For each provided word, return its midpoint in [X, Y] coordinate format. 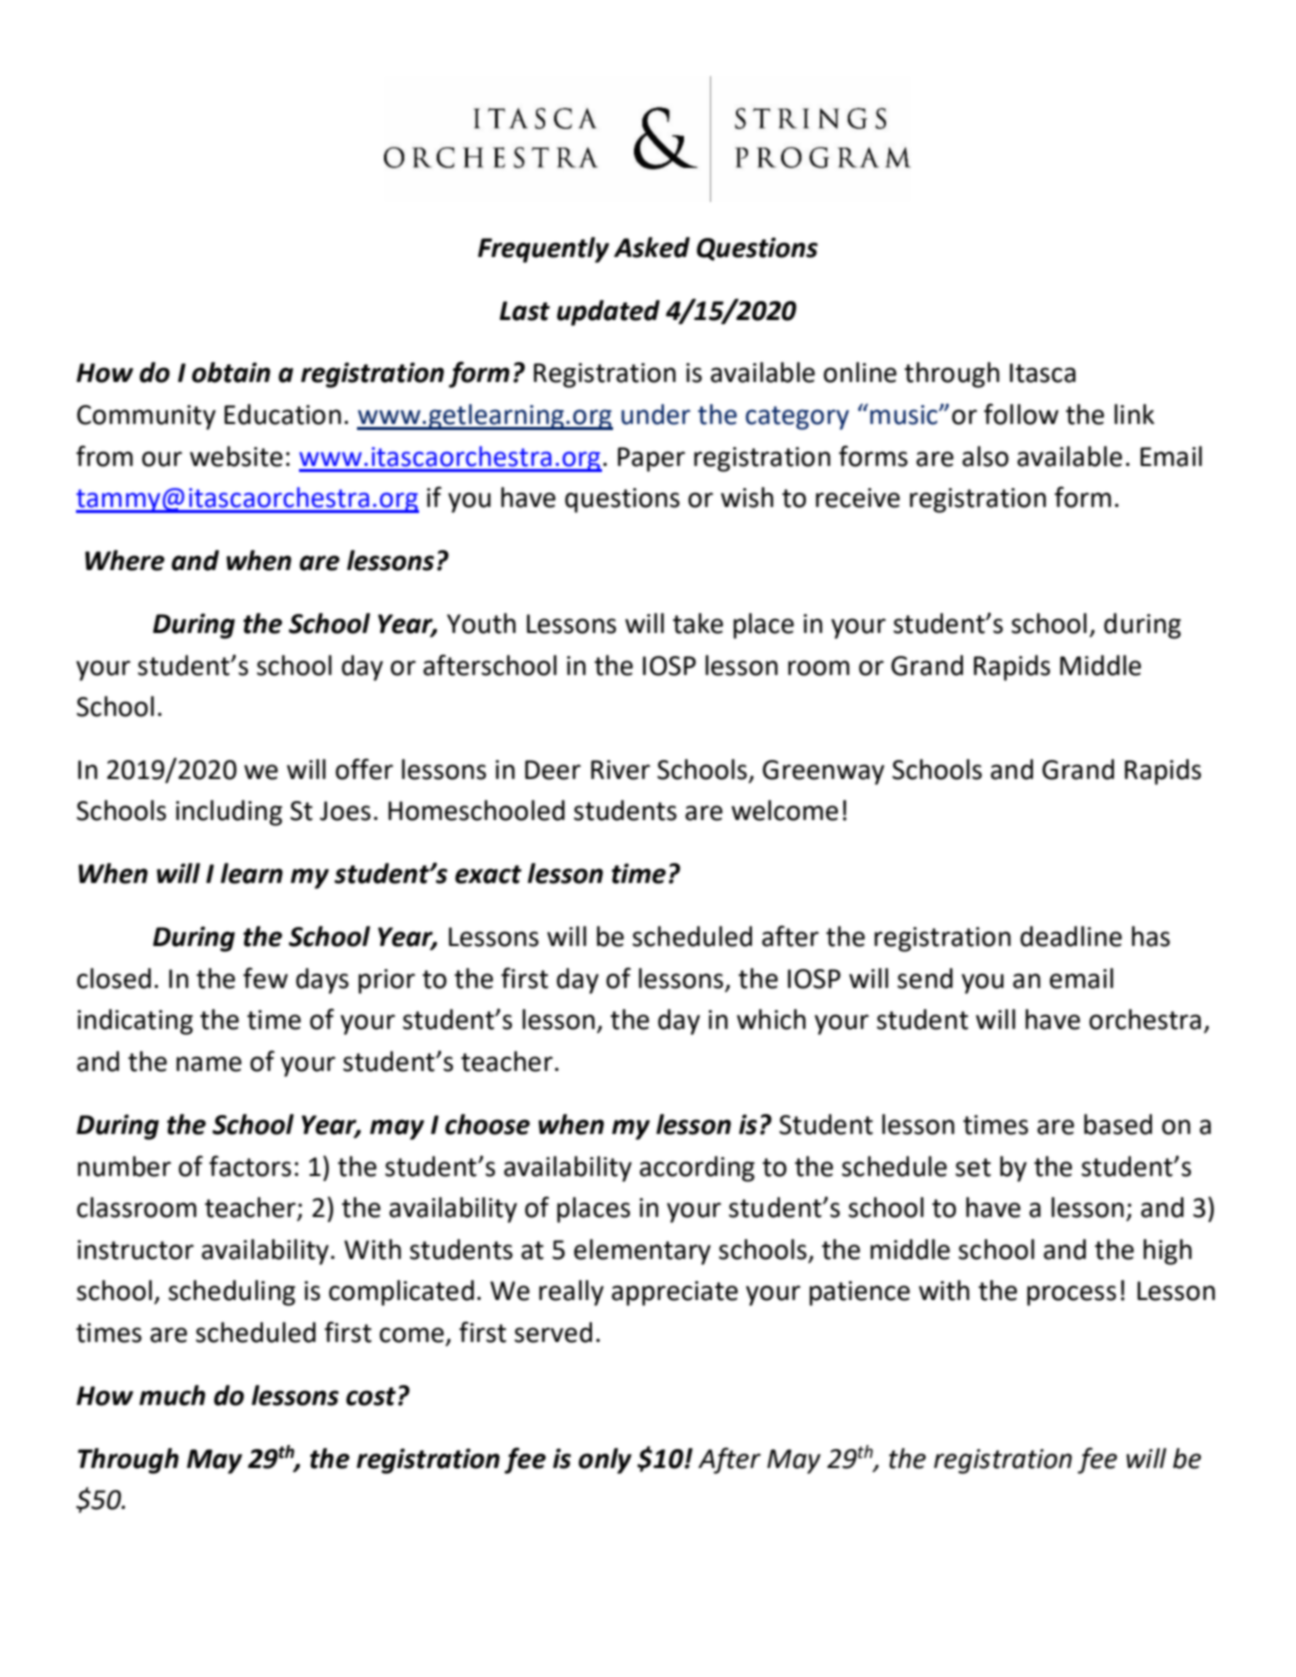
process [1071, 1295]
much [172, 1395]
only [605, 1461]
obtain [231, 372]
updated [608, 313]
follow [1021, 414]
